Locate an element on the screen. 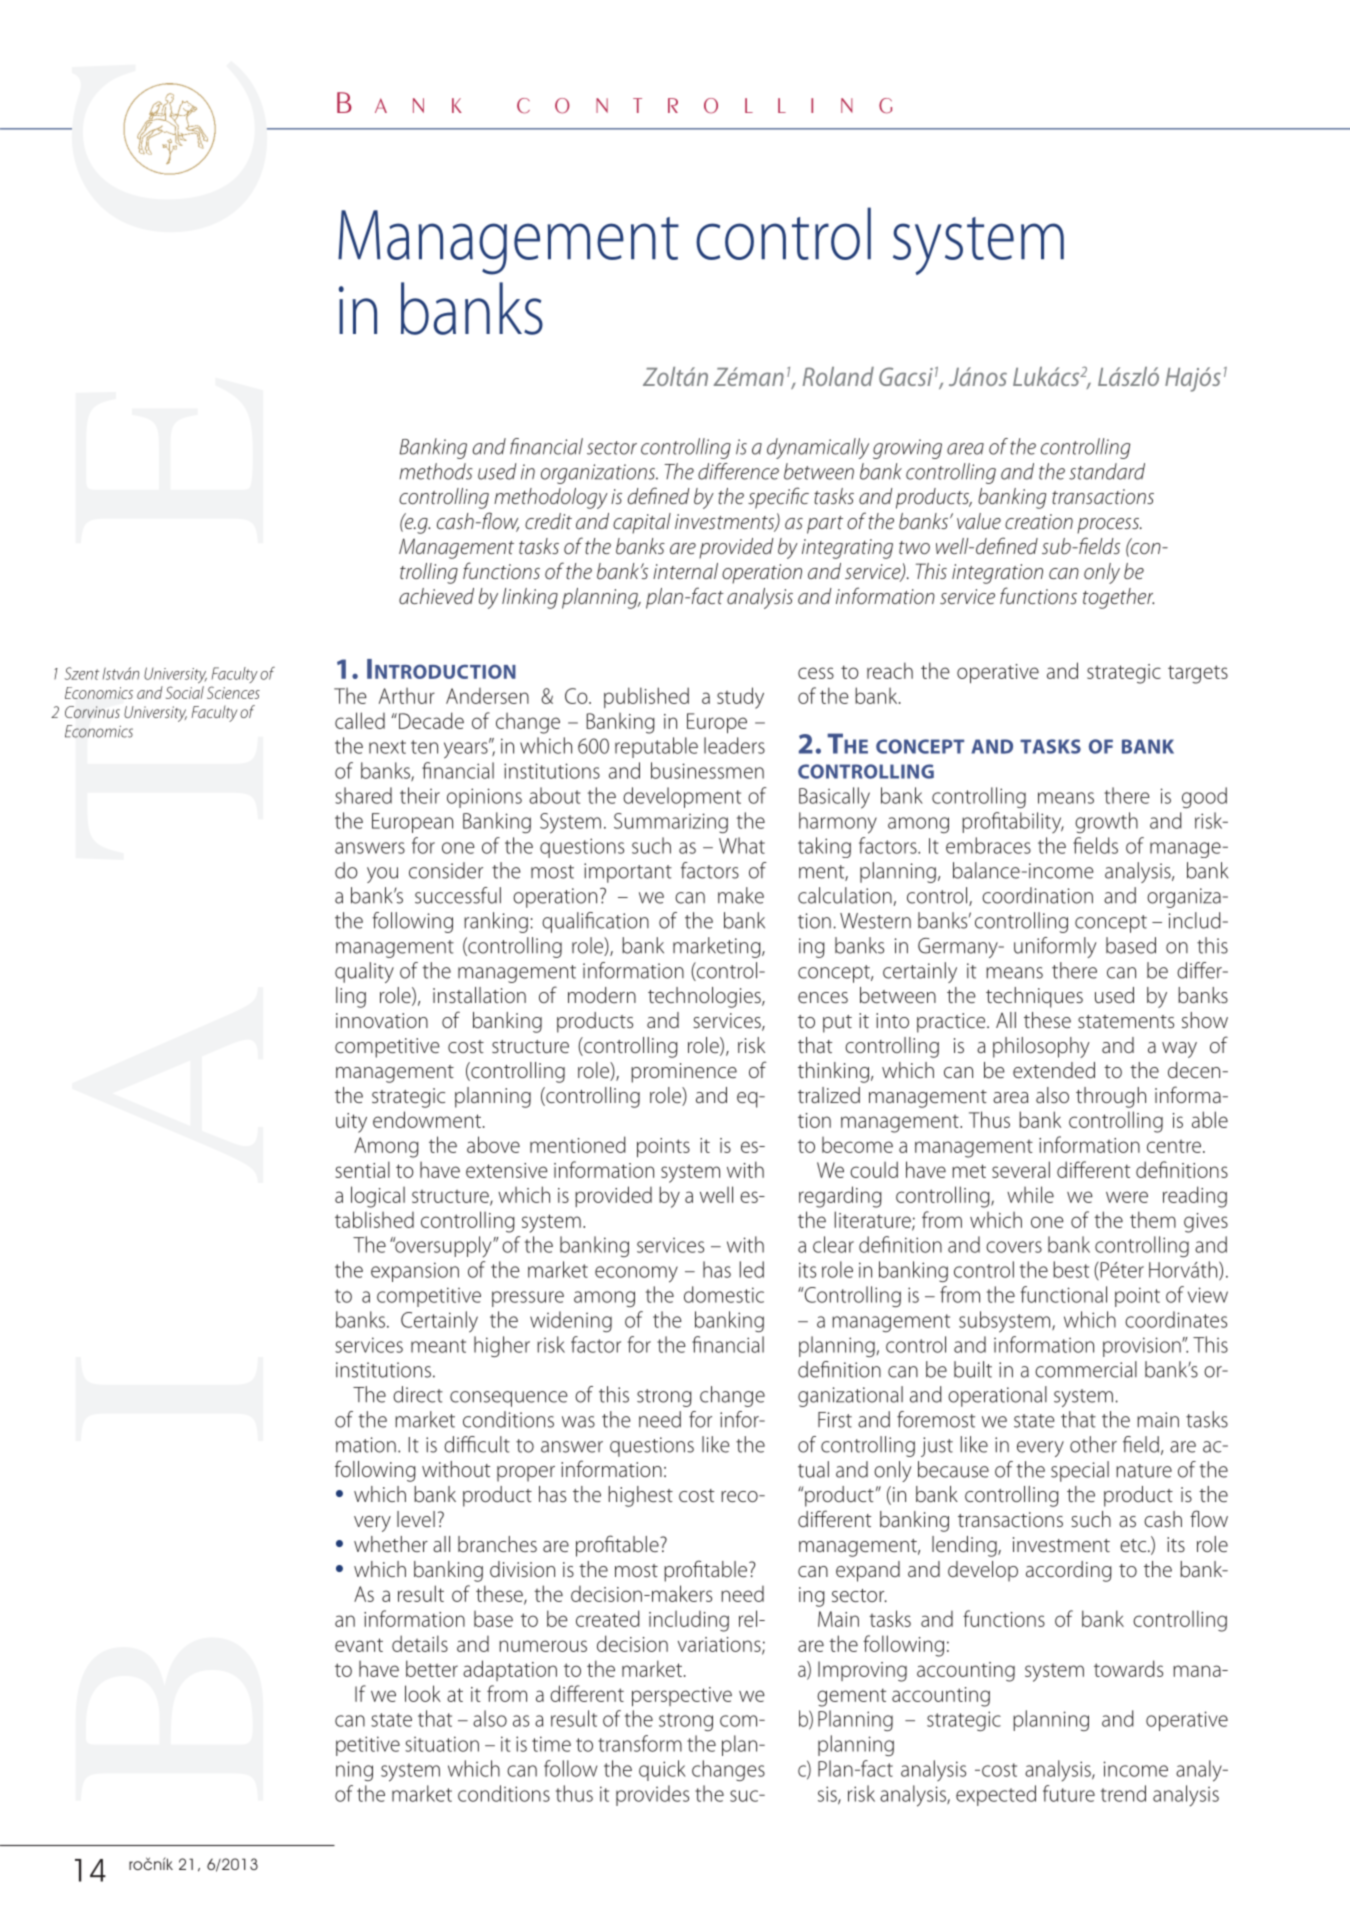 The width and height of the screenshot is (1350, 1910). methods is located at coordinates (436, 471).
